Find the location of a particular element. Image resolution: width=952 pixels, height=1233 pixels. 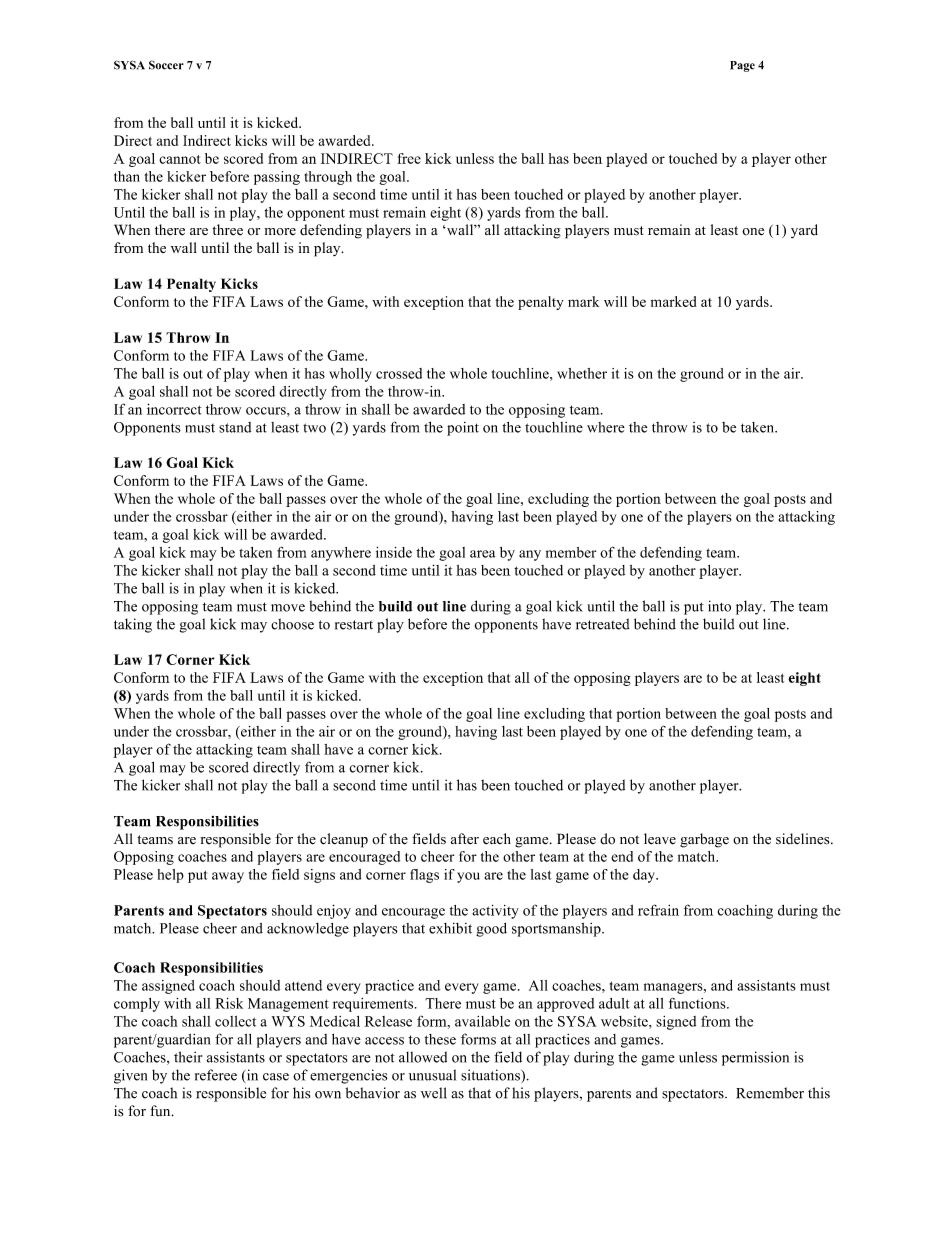

after is located at coordinates (465, 839).
